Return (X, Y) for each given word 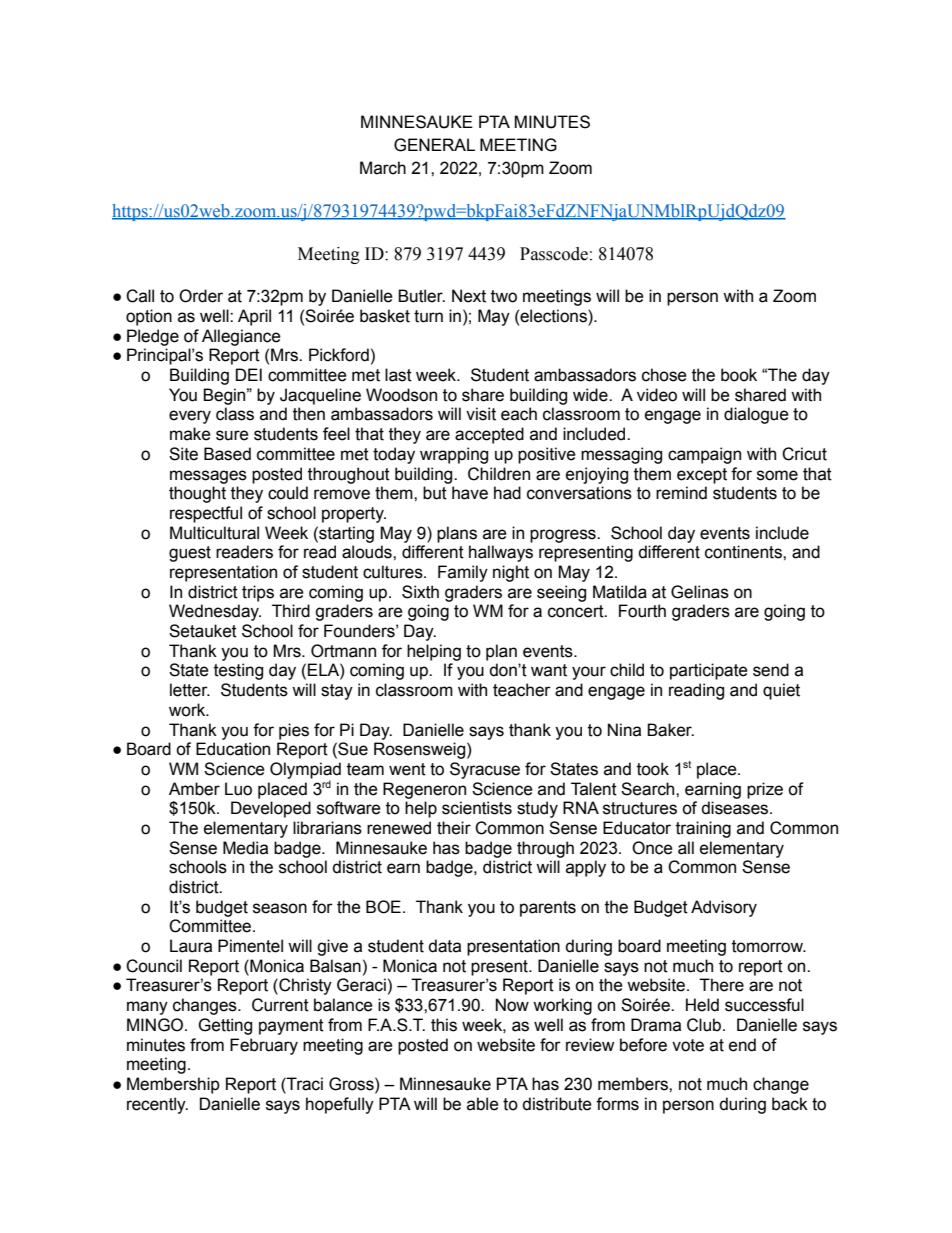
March (383, 168)
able (483, 1104)
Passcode (554, 254)
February (264, 1046)
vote (688, 1045)
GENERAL (434, 145)
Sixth (420, 592)
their (454, 828)
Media (245, 848)
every (190, 417)
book (739, 375)
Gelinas (700, 592)
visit (481, 414)
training (703, 829)
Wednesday (215, 612)
